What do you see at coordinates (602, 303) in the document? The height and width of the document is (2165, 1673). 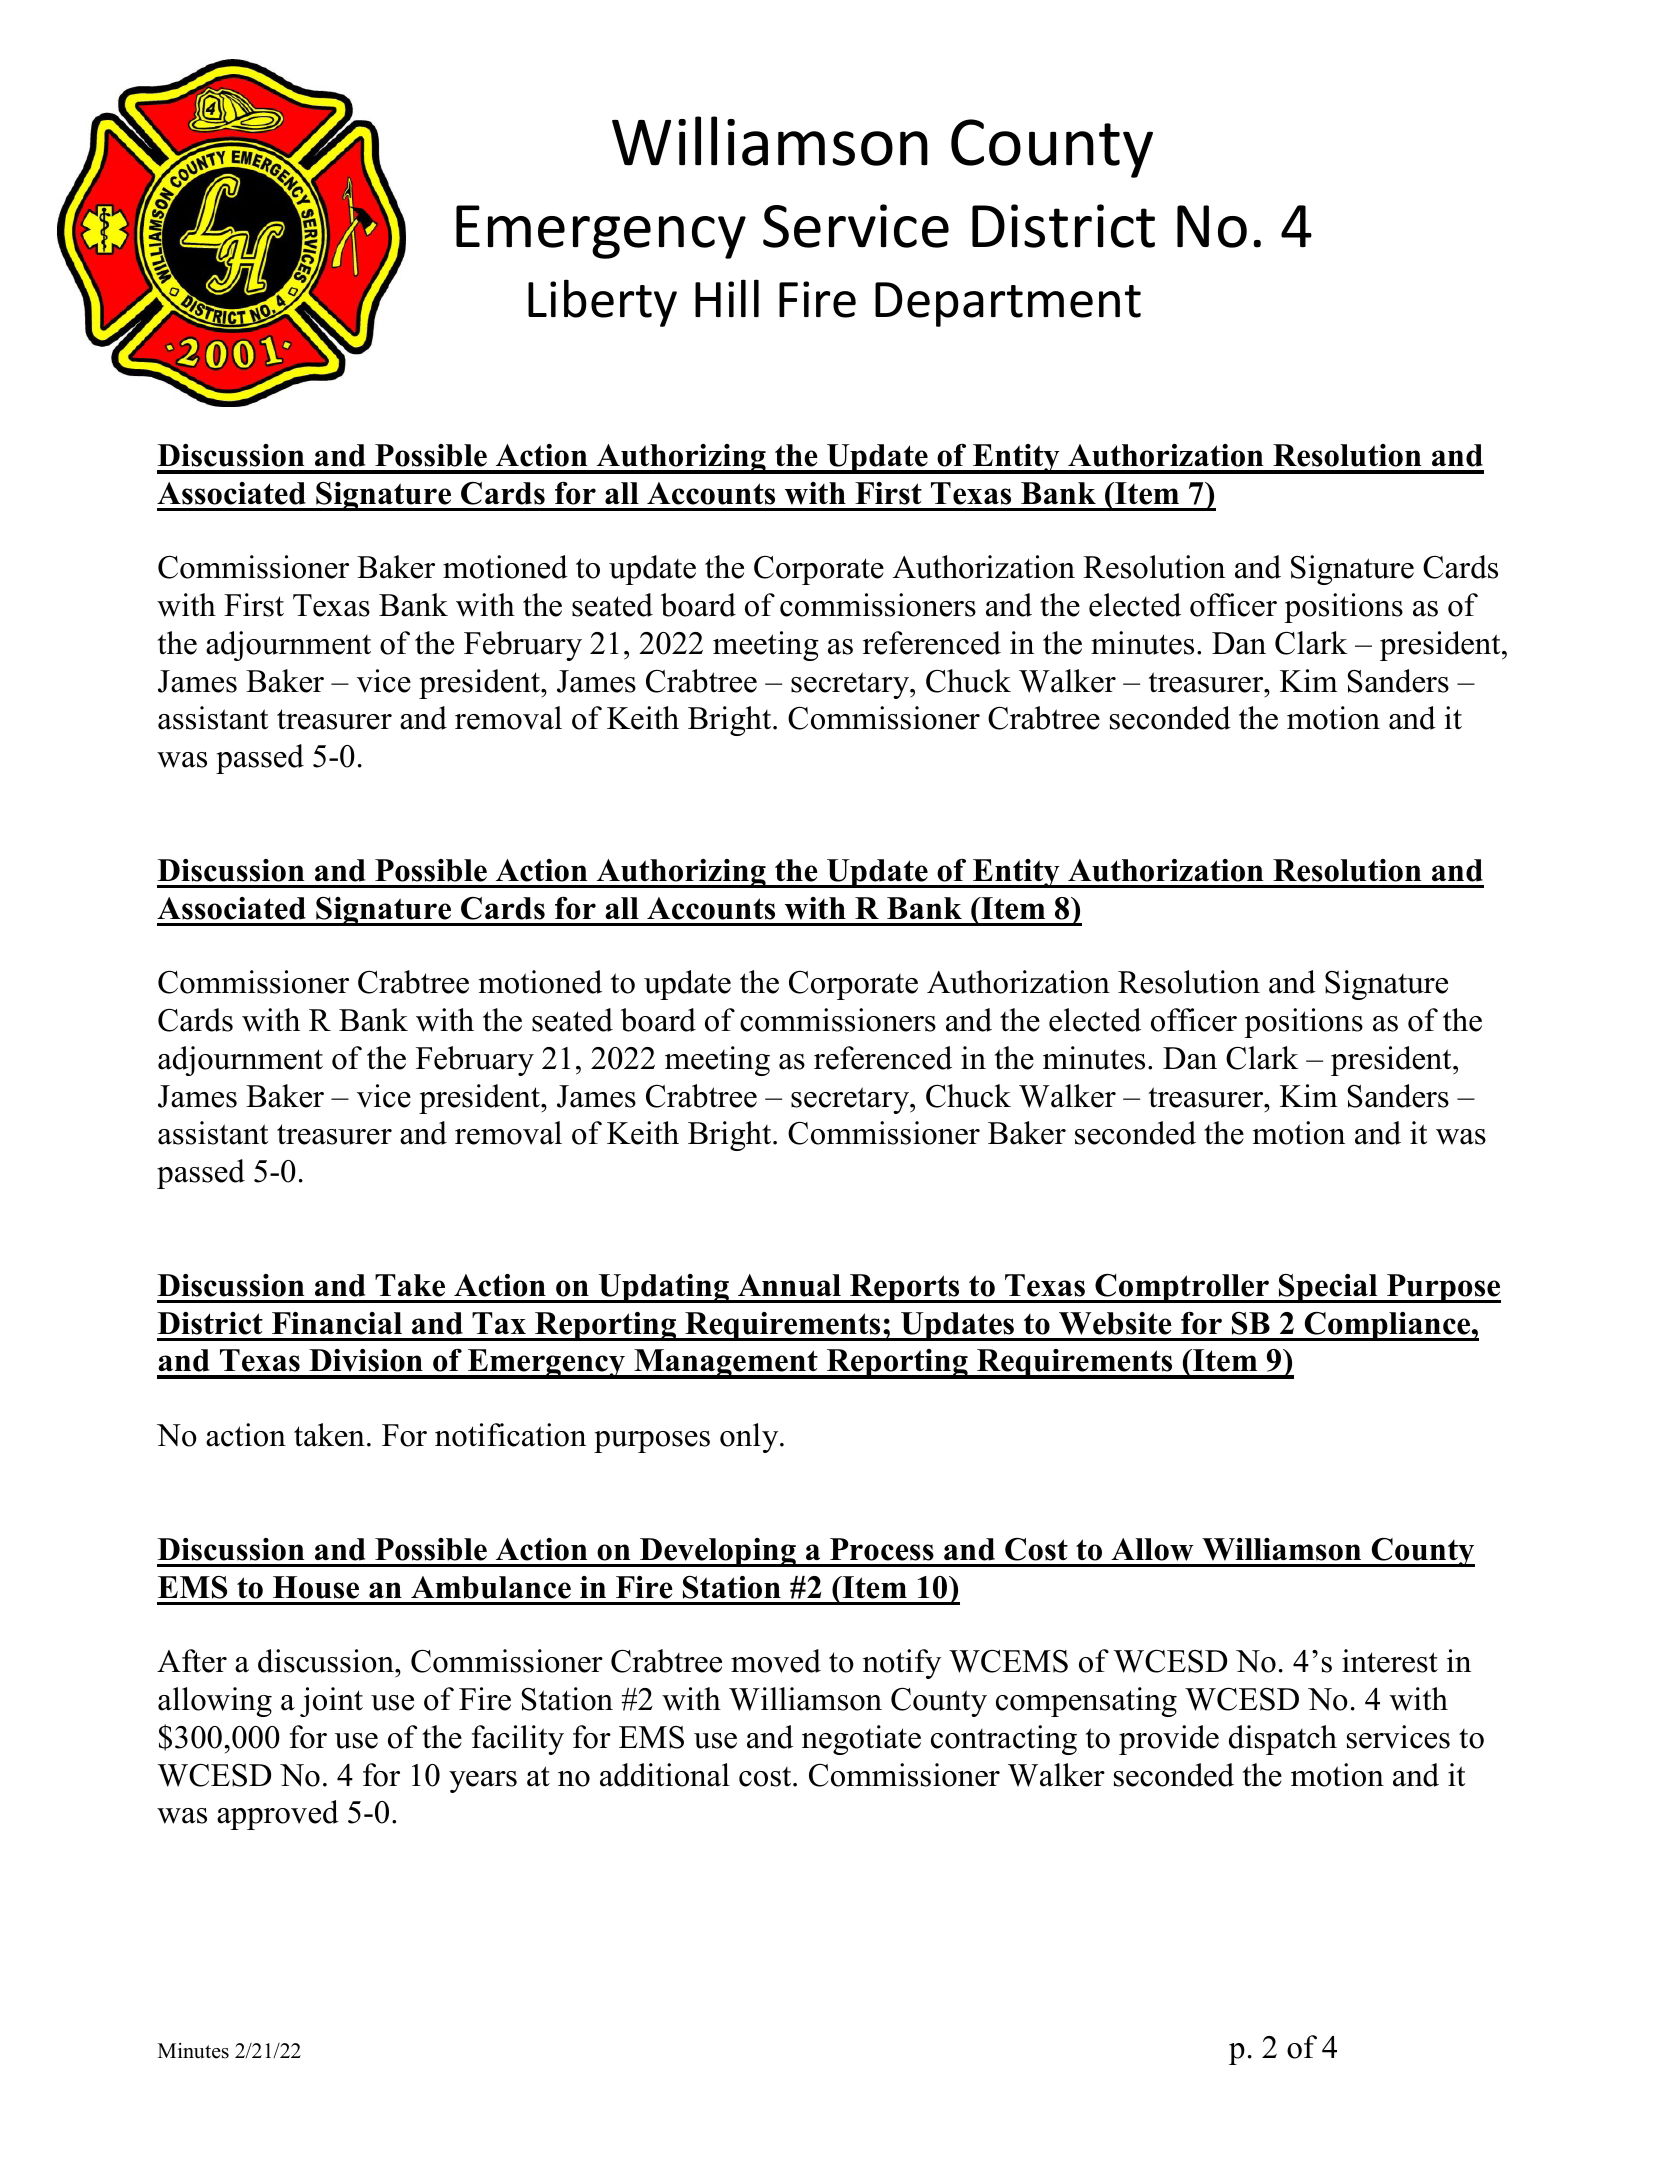 I see `Liberty` at bounding box center [602, 303].
